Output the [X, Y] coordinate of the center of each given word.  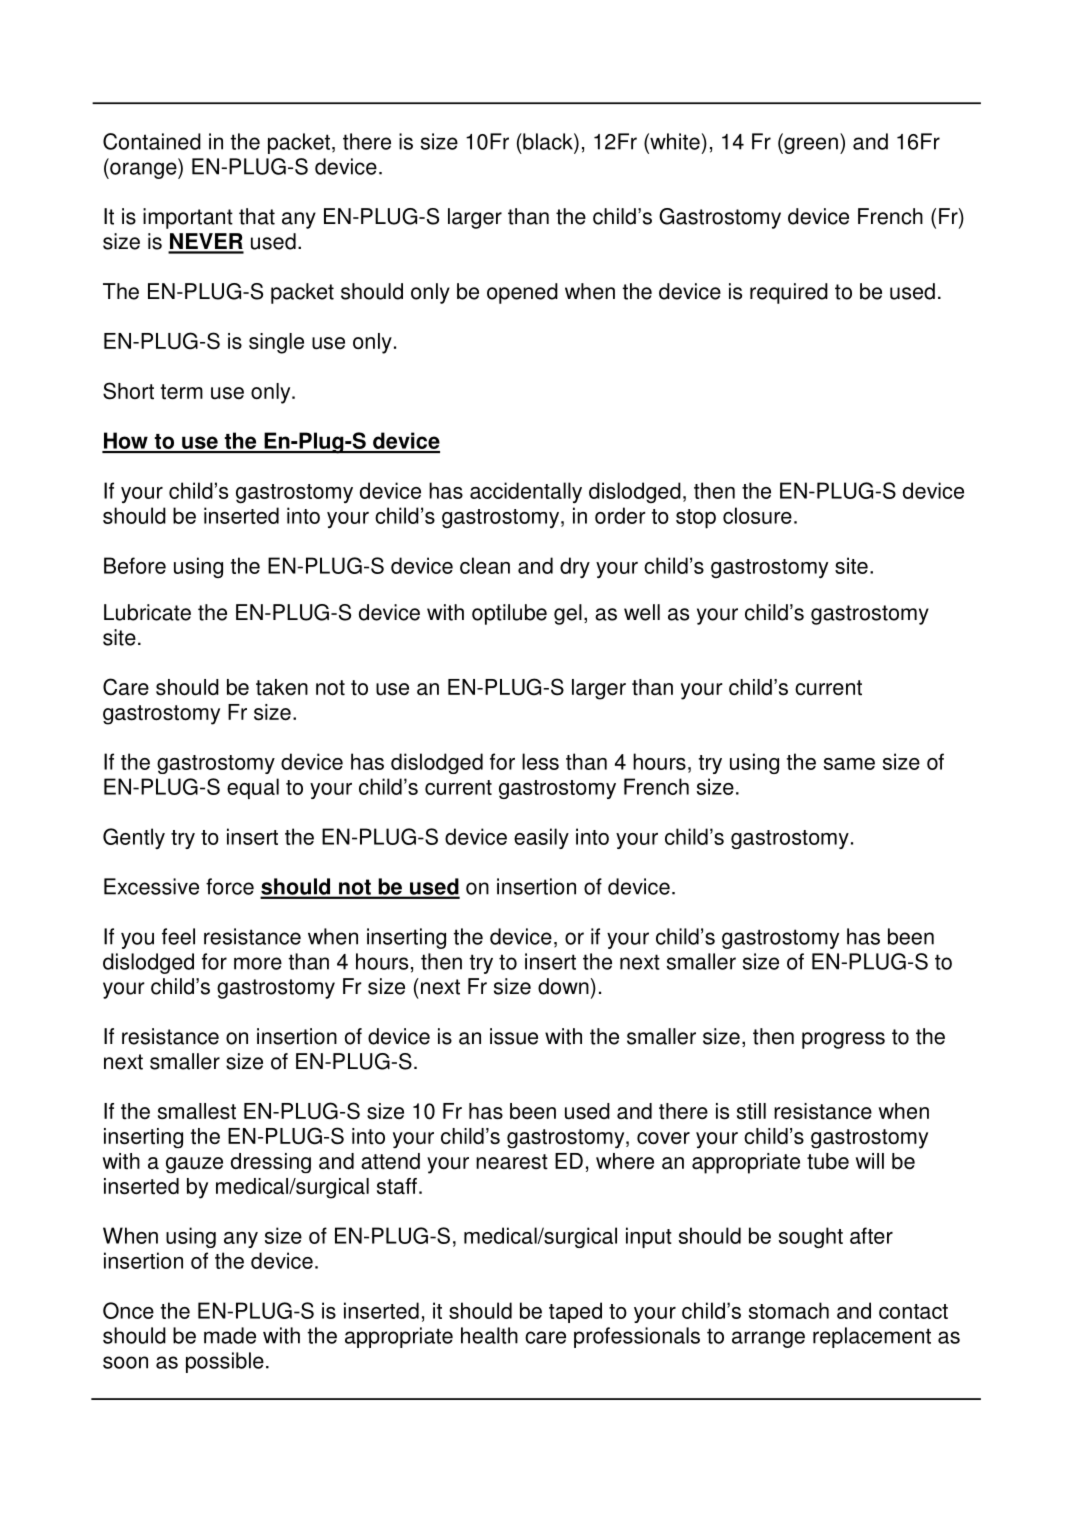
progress [843, 1040]
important [188, 218]
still [751, 1111]
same [849, 764]
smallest [197, 1111]
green [810, 145]
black [548, 141]
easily [541, 838]
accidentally [526, 492]
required [789, 293]
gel [568, 614]
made [230, 1335]
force [230, 886]
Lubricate [147, 612]
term [182, 392]
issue [514, 1036]
